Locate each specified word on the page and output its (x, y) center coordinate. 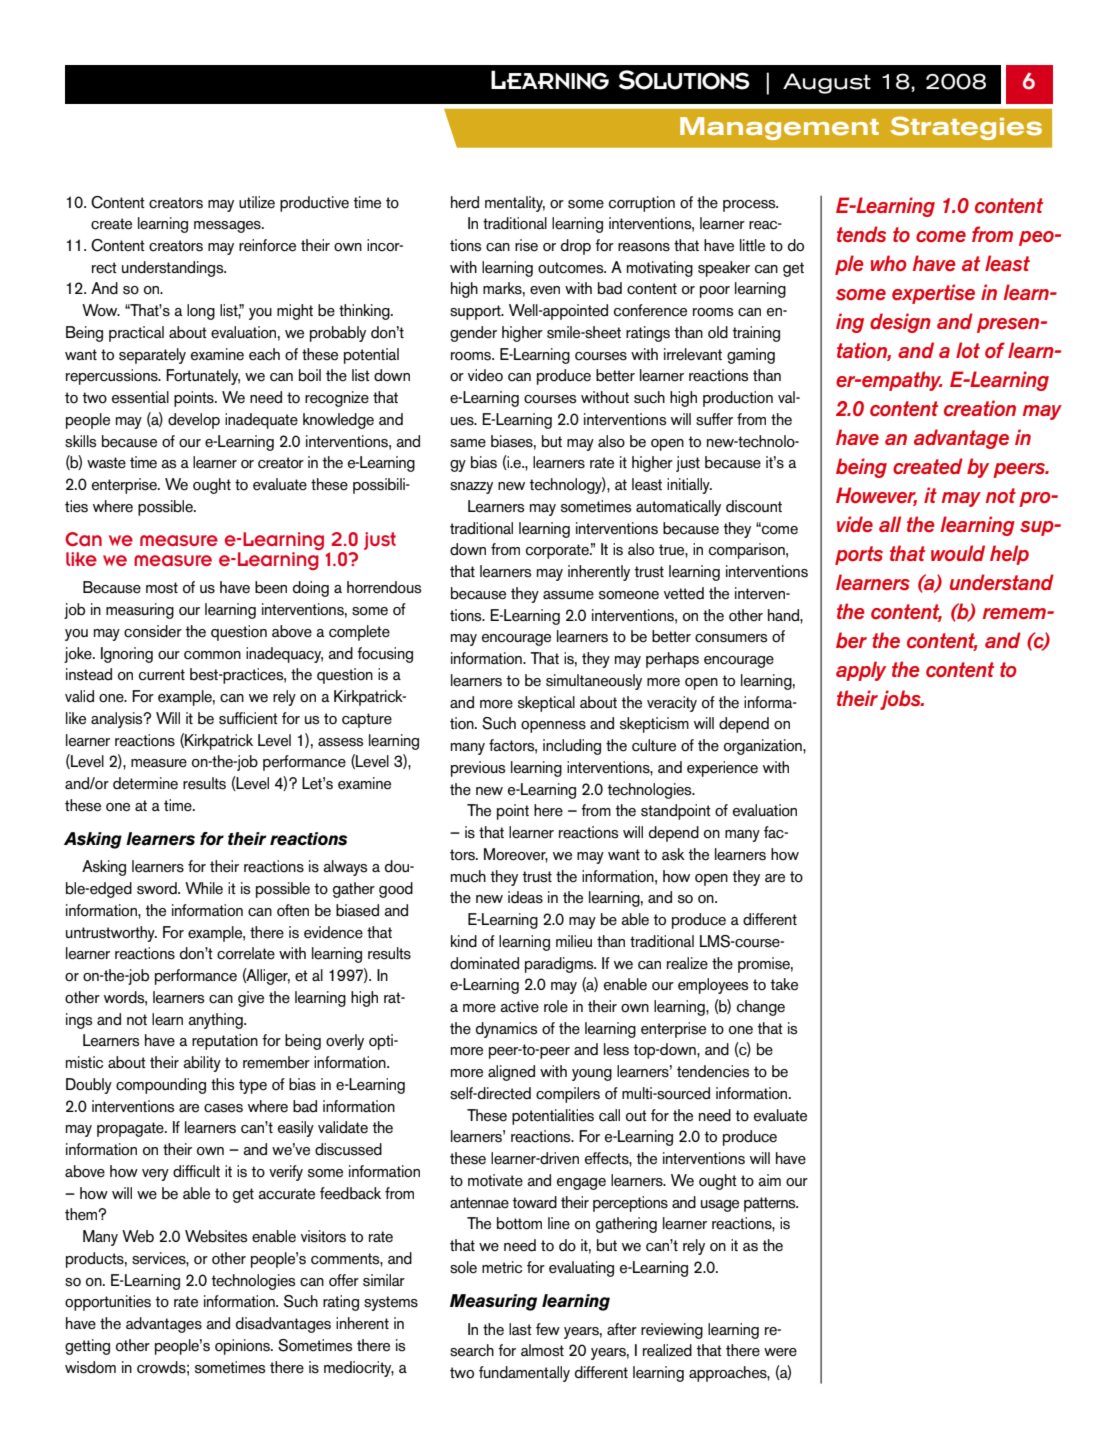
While (204, 888)
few (548, 1329)
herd (465, 202)
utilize (257, 202)
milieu (574, 941)
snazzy (471, 488)
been (271, 587)
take (784, 984)
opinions (243, 1347)
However (876, 496)
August (827, 83)
